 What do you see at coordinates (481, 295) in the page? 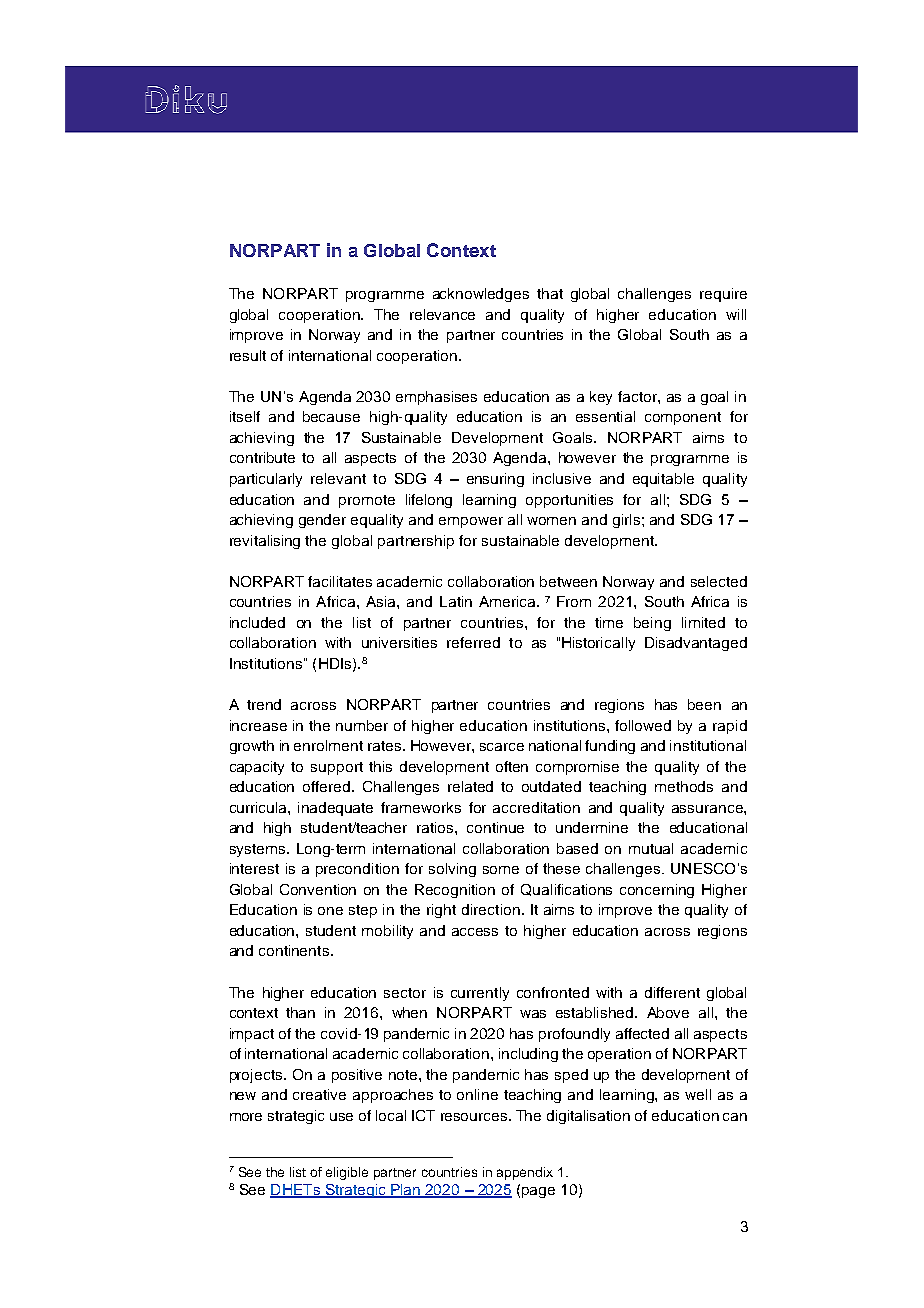
I see `acknowledges` at bounding box center [481, 295].
